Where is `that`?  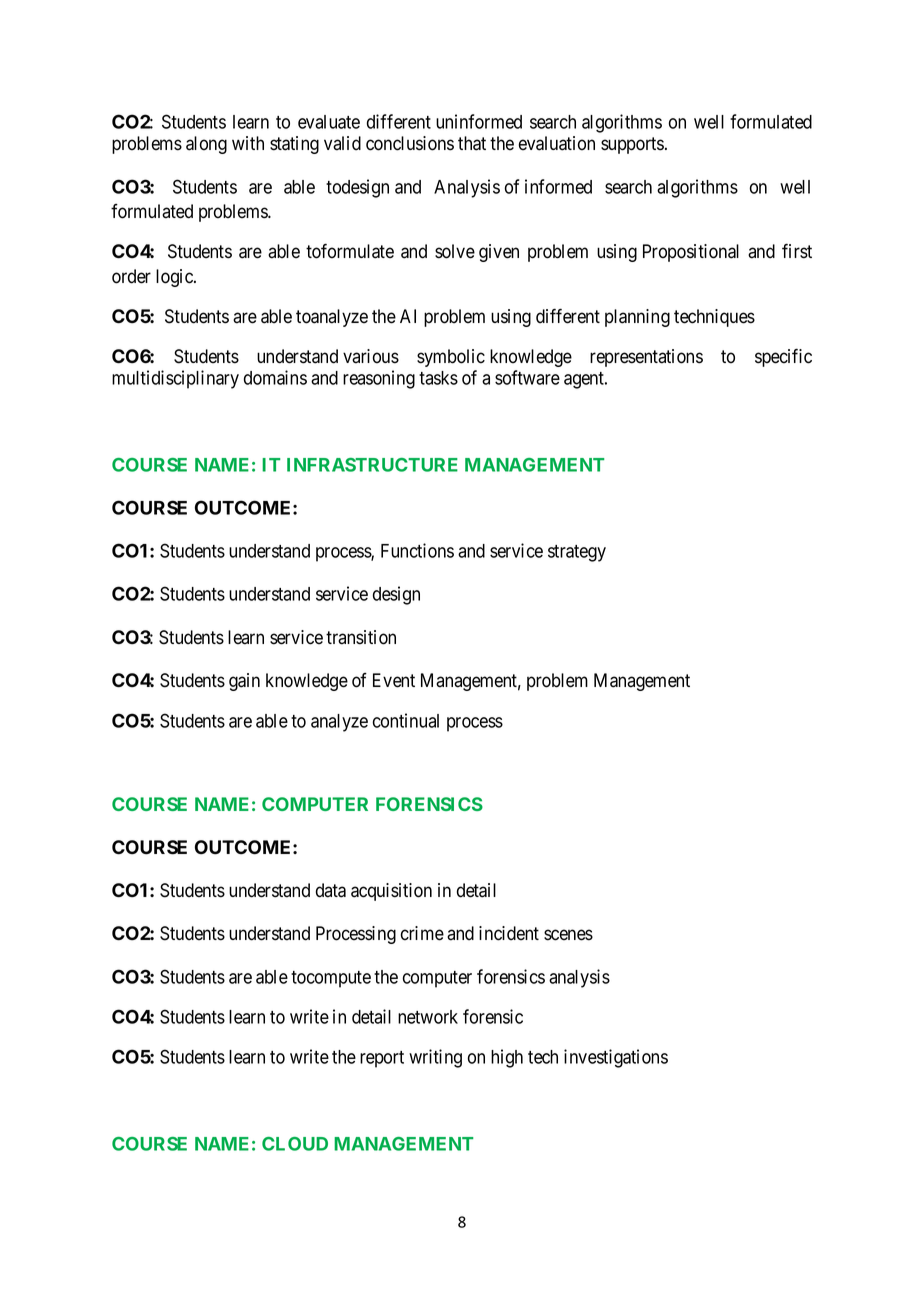
that is located at coordinates (472, 143).
